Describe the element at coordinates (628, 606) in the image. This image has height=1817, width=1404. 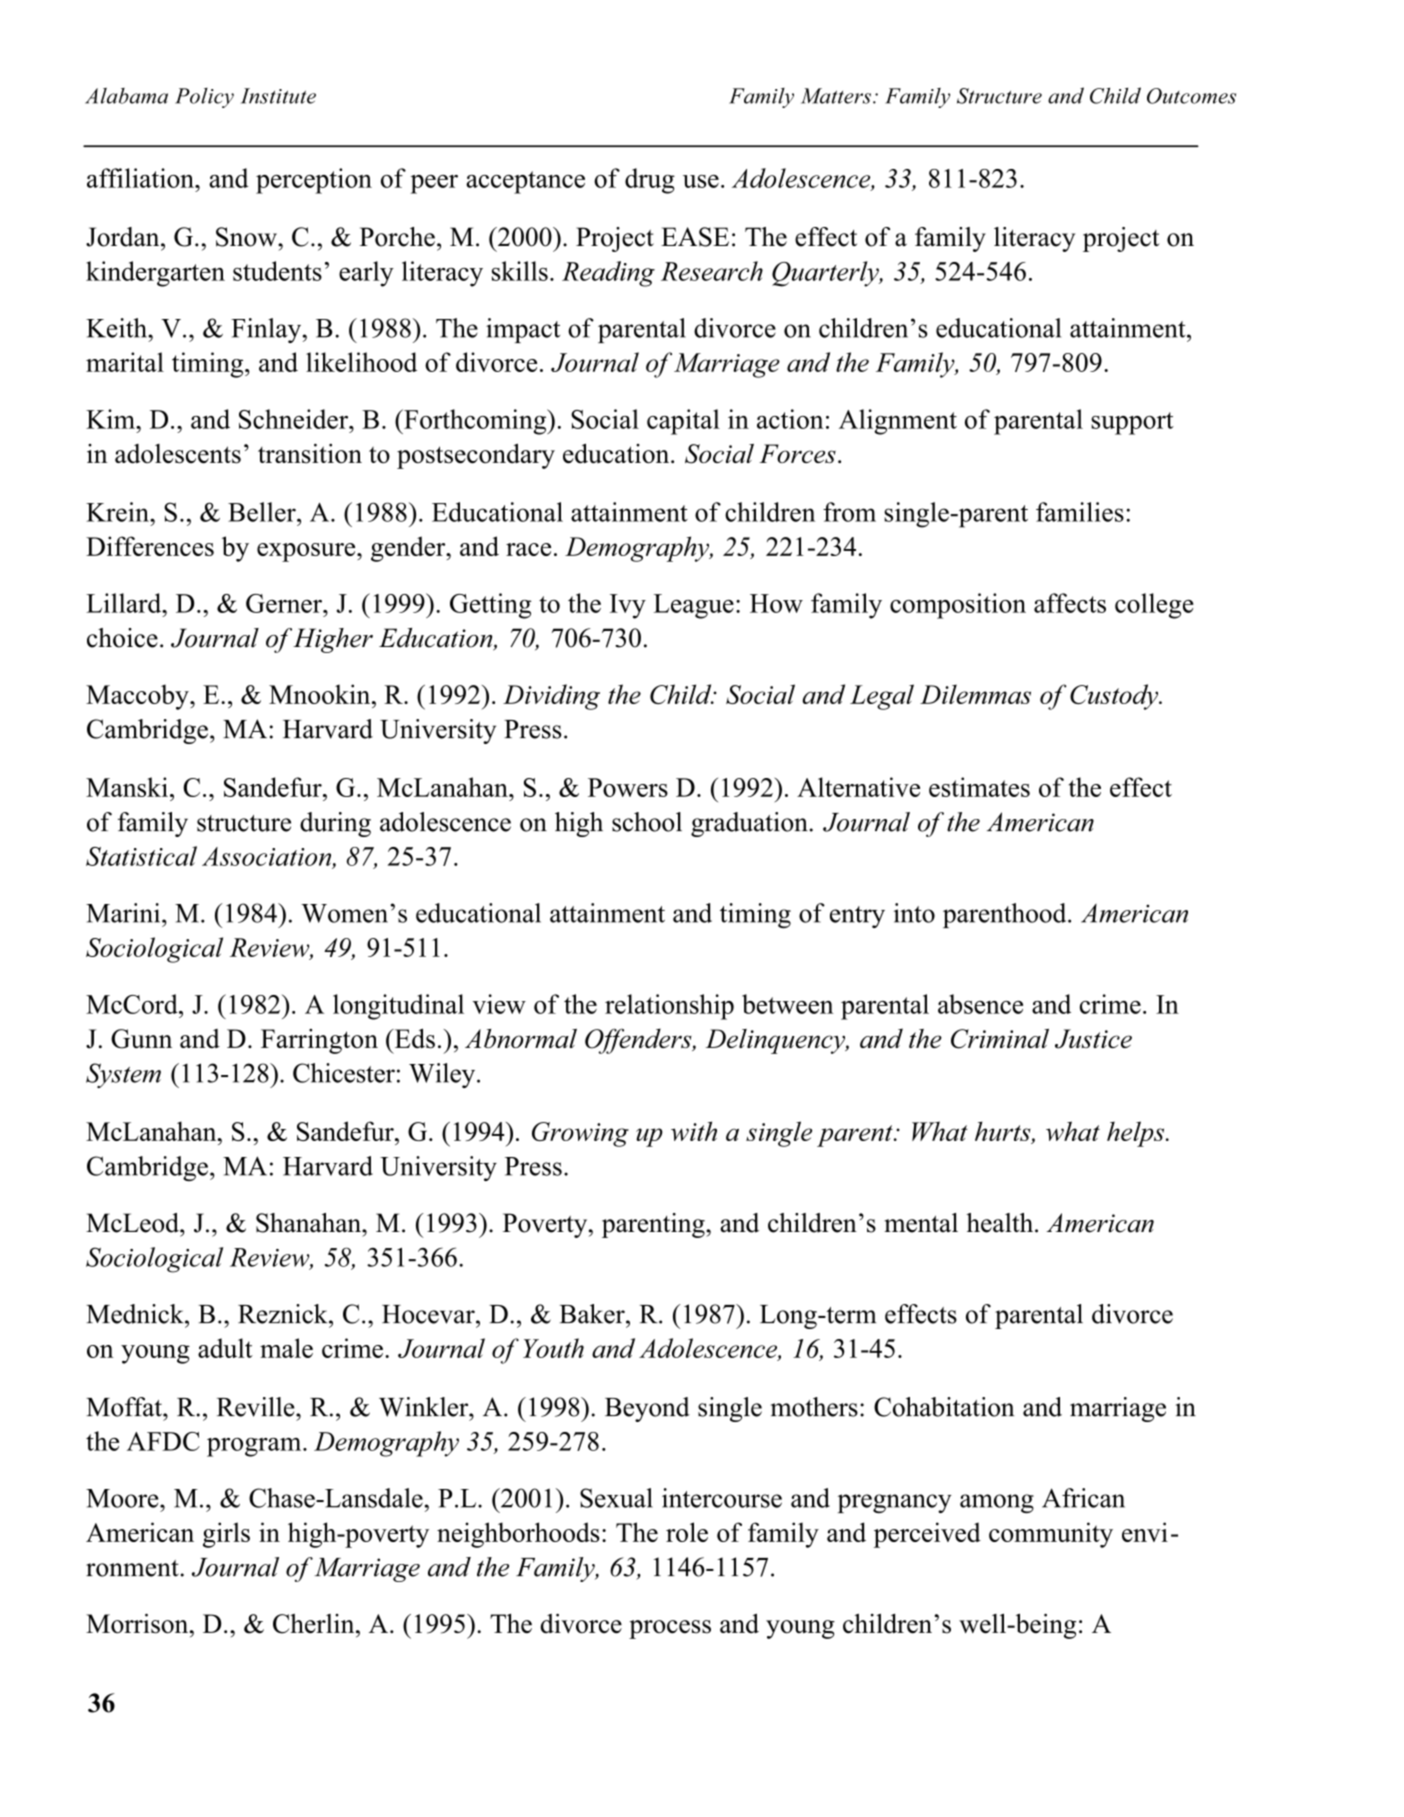
I see `Ivy` at that location.
